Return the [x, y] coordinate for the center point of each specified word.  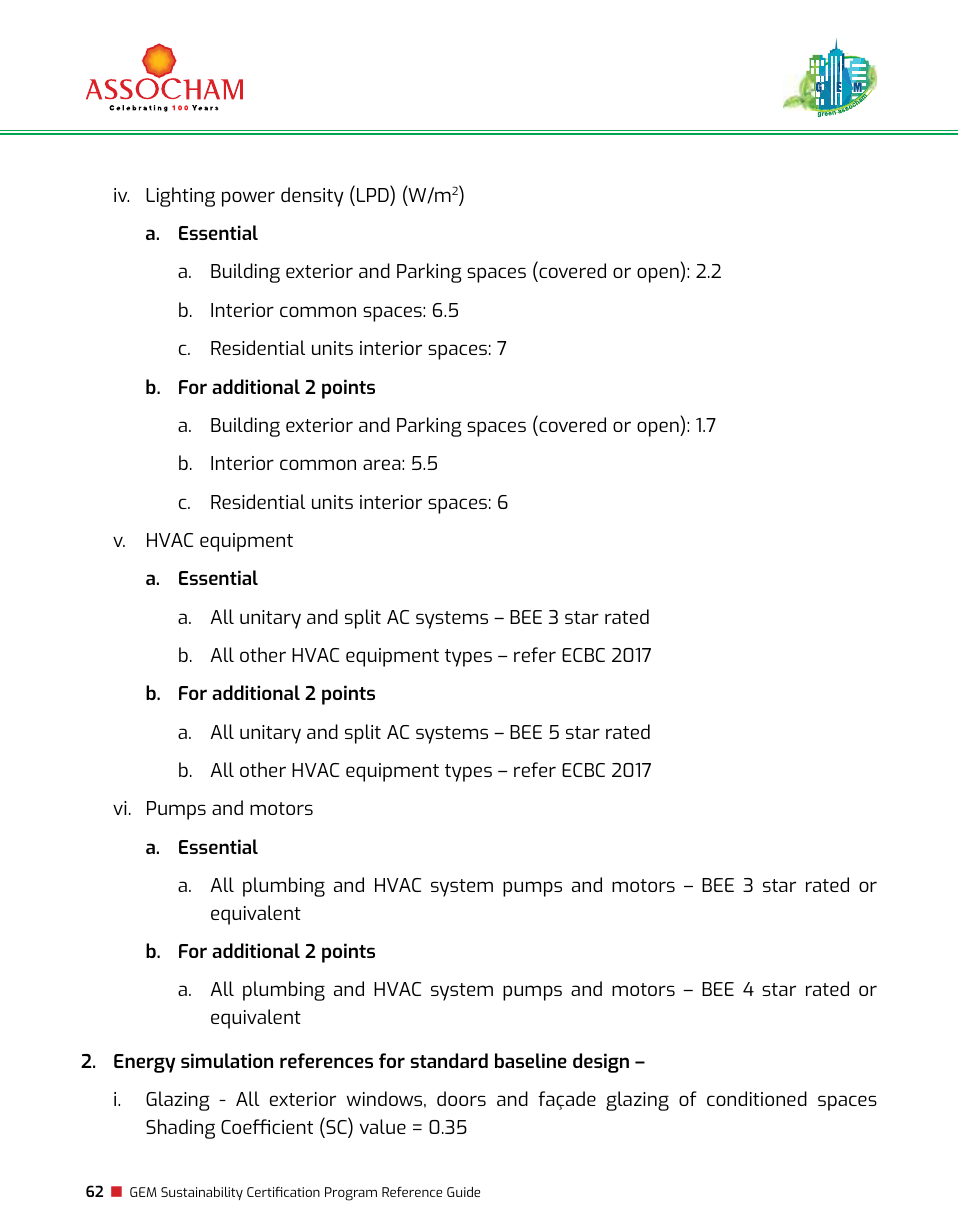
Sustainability [202, 1193]
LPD [374, 194]
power [248, 199]
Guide [463, 1192]
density [312, 197]
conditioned [757, 1098]
